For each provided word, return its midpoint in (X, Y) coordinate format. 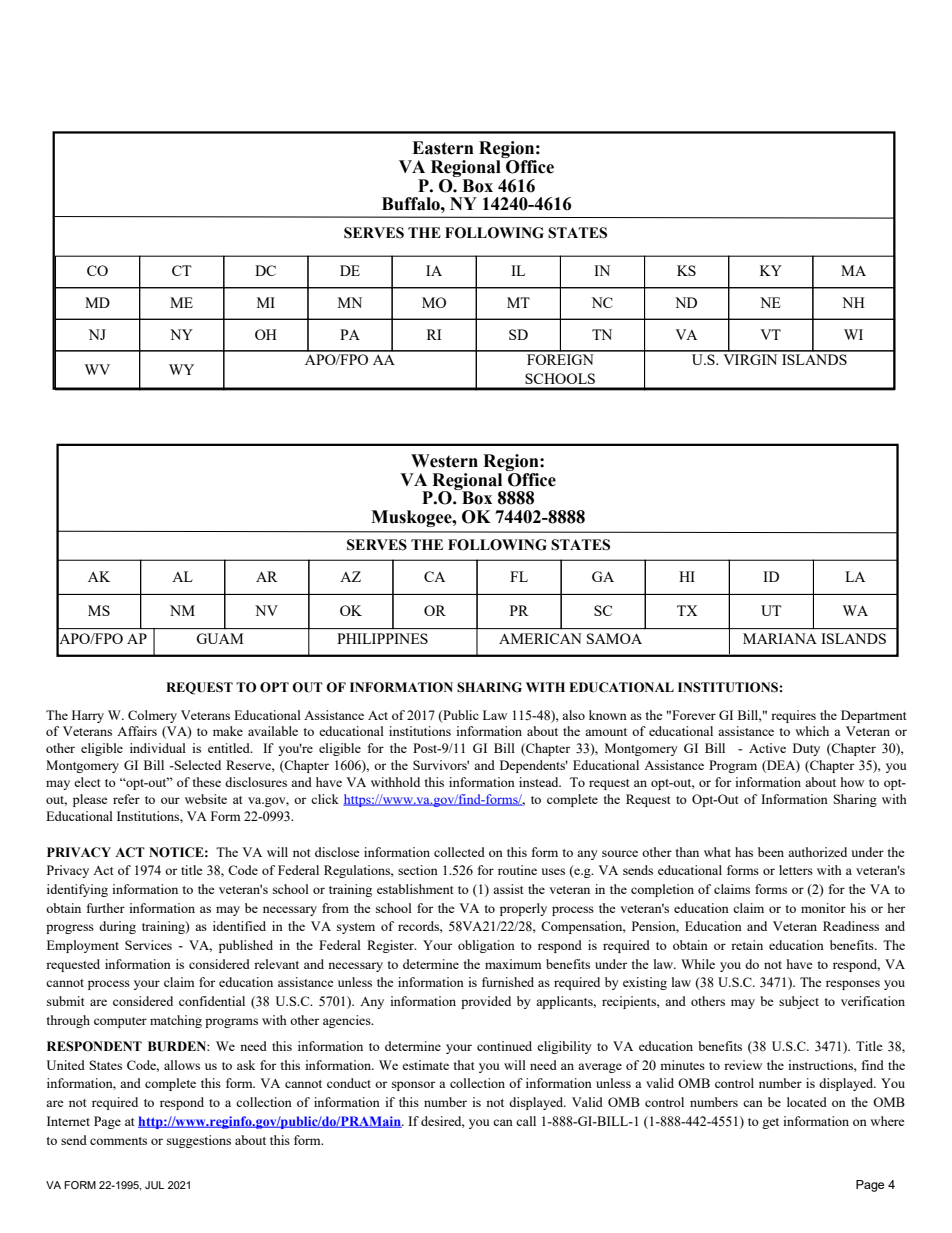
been (771, 852)
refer (126, 799)
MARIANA (780, 638)
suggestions (199, 1141)
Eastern (443, 148)
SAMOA (614, 638)
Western (444, 461)
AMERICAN (540, 638)
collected (459, 852)
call (526, 1121)
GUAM (219, 638)
